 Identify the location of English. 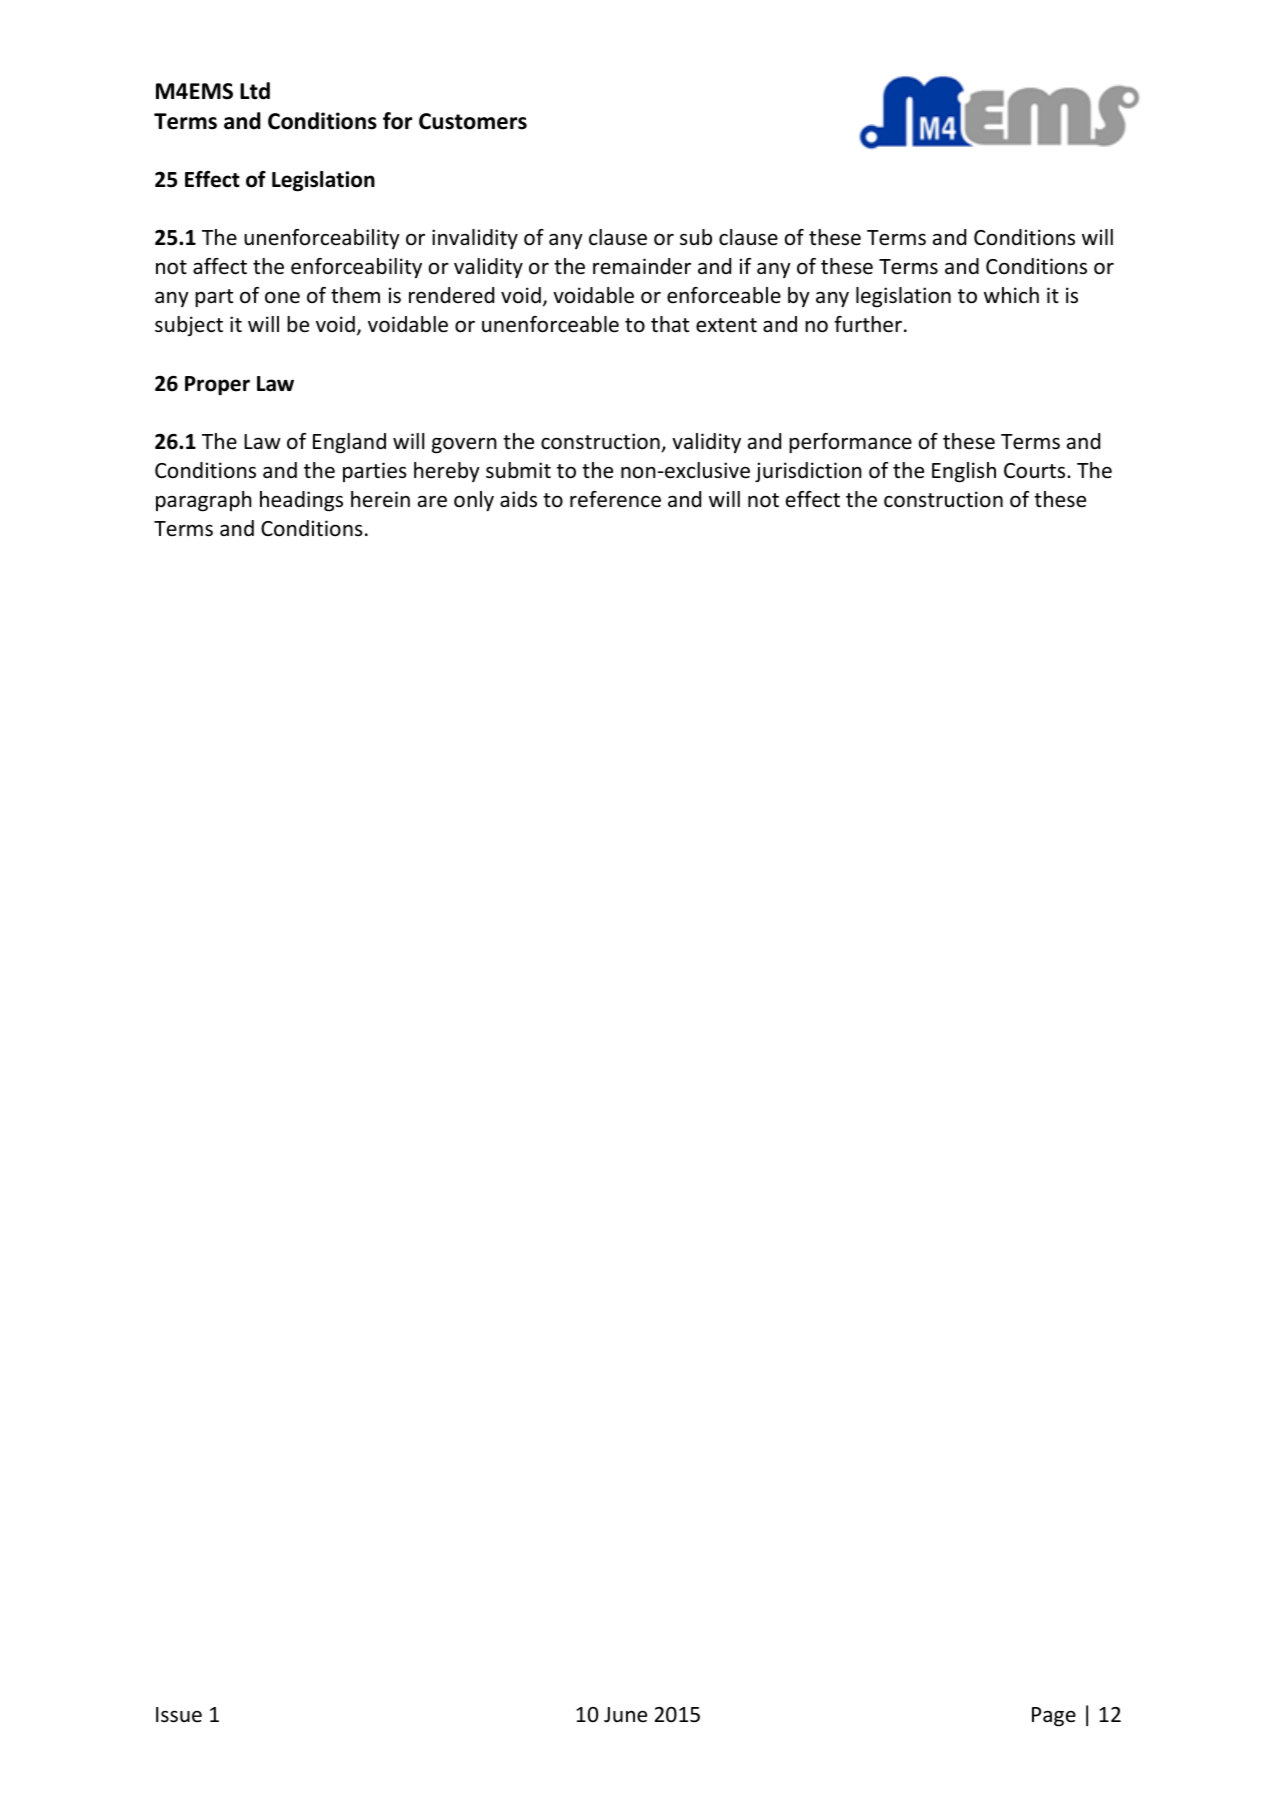
(964, 472).
